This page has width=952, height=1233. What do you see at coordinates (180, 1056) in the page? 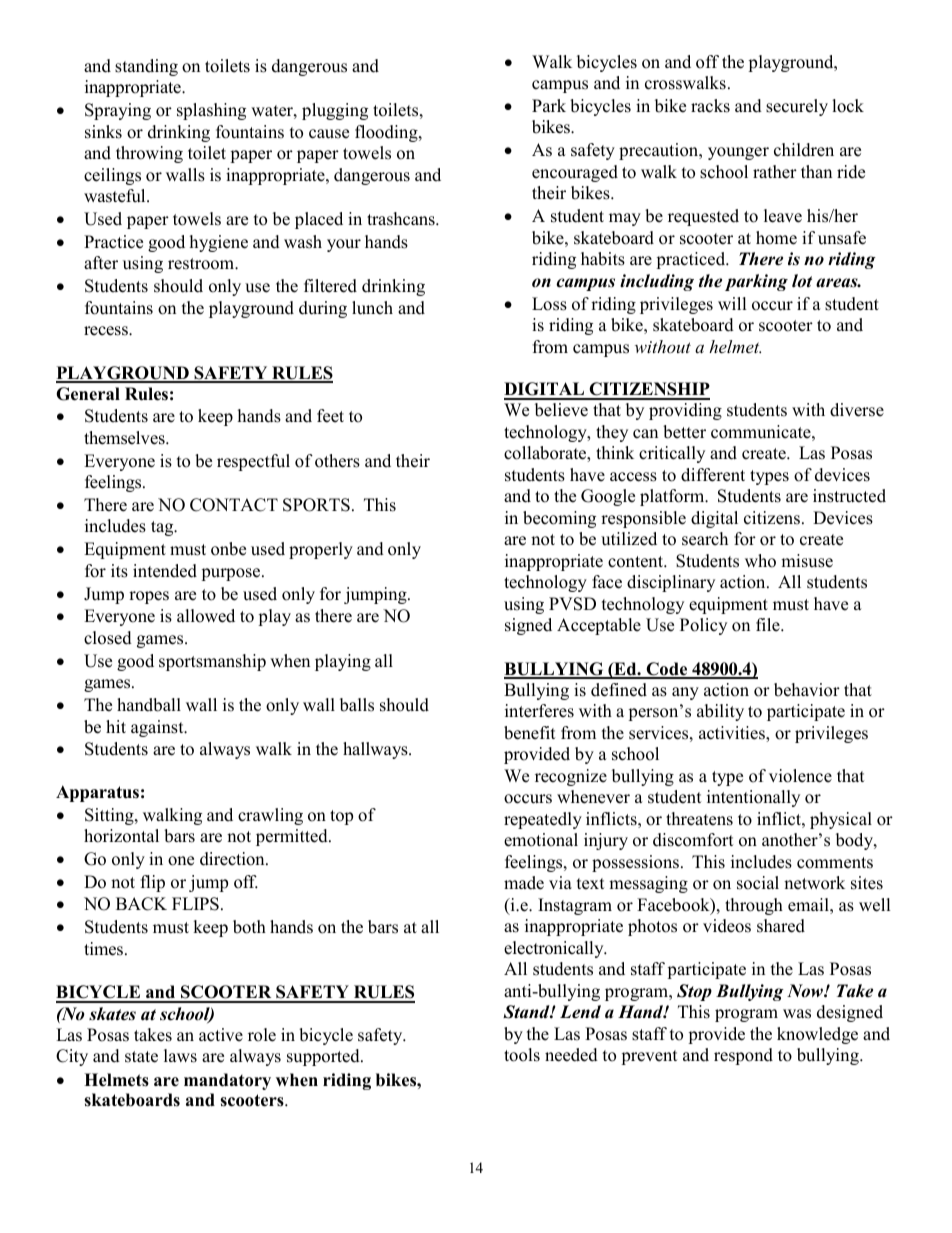
I see `laws` at bounding box center [180, 1056].
